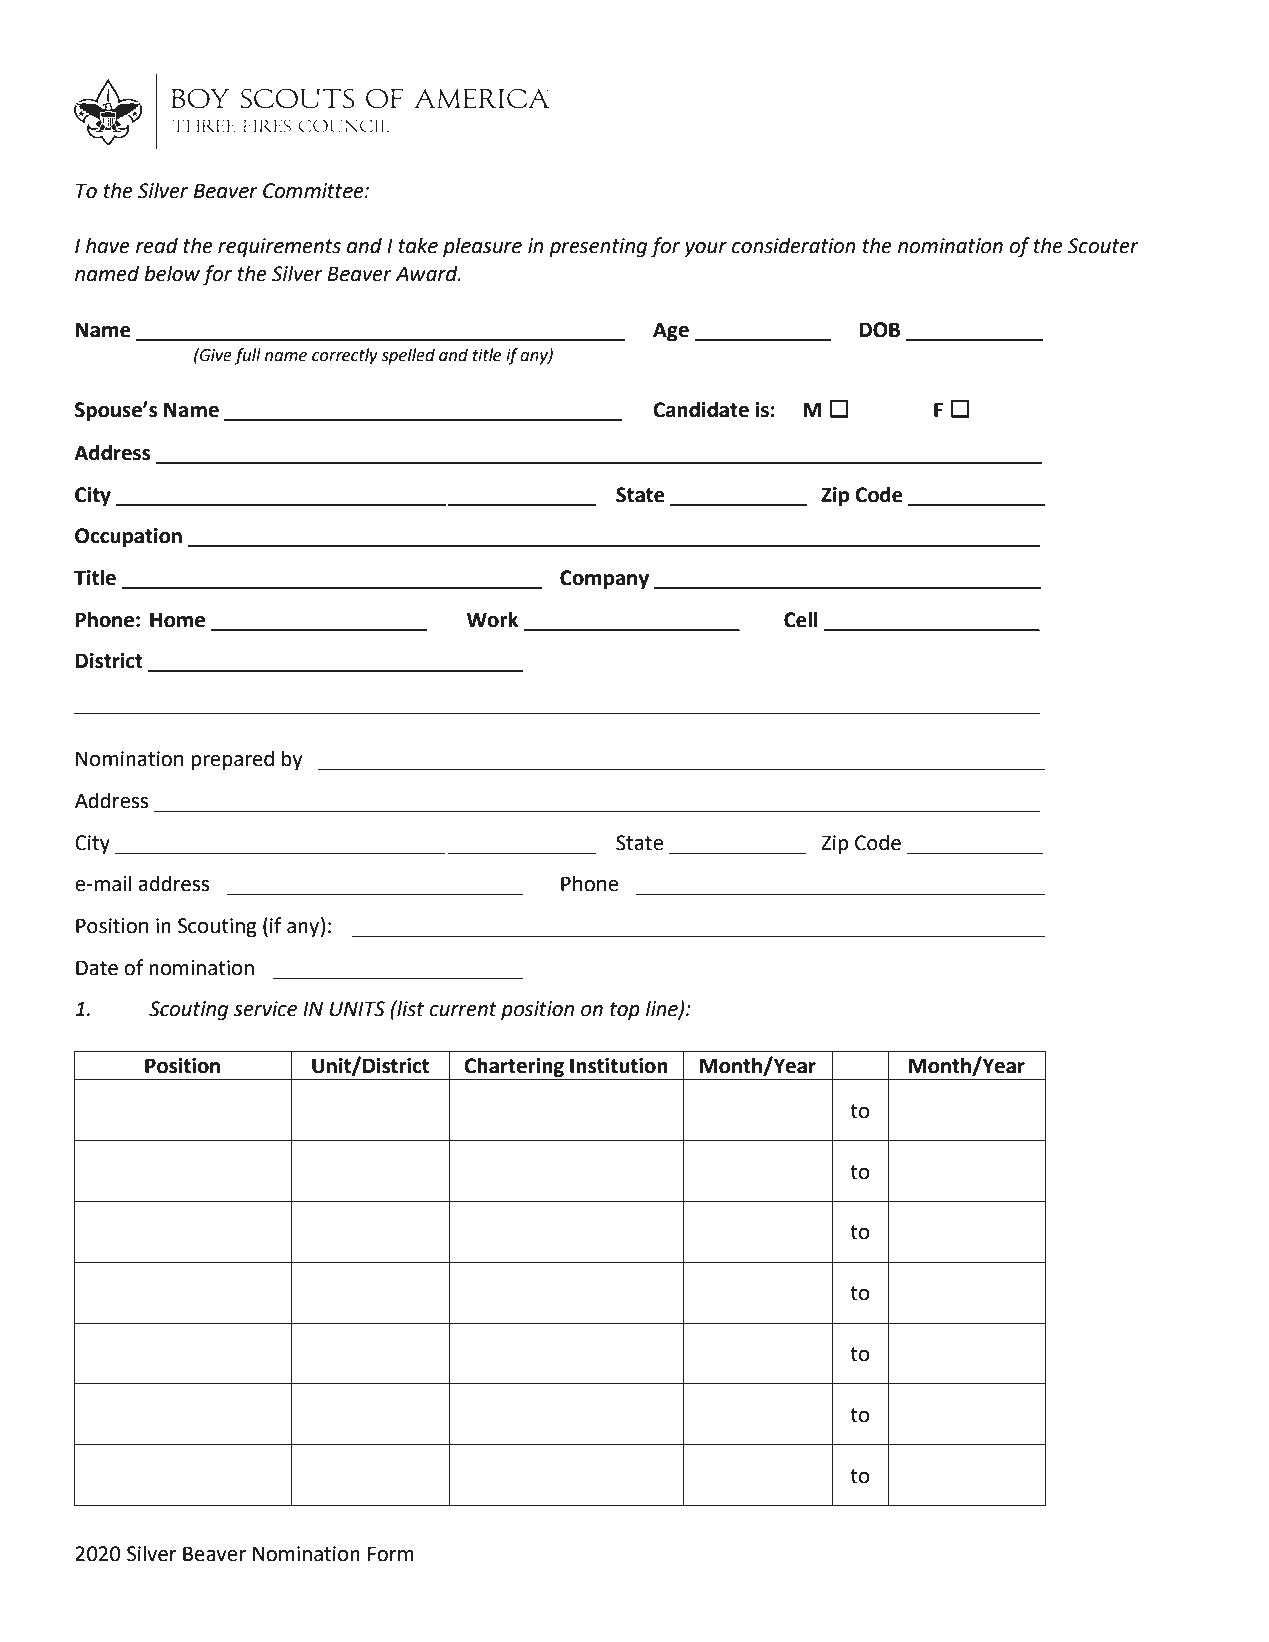 The width and height of the screenshot is (1269, 1642). I want to click on current, so click(463, 1009).
